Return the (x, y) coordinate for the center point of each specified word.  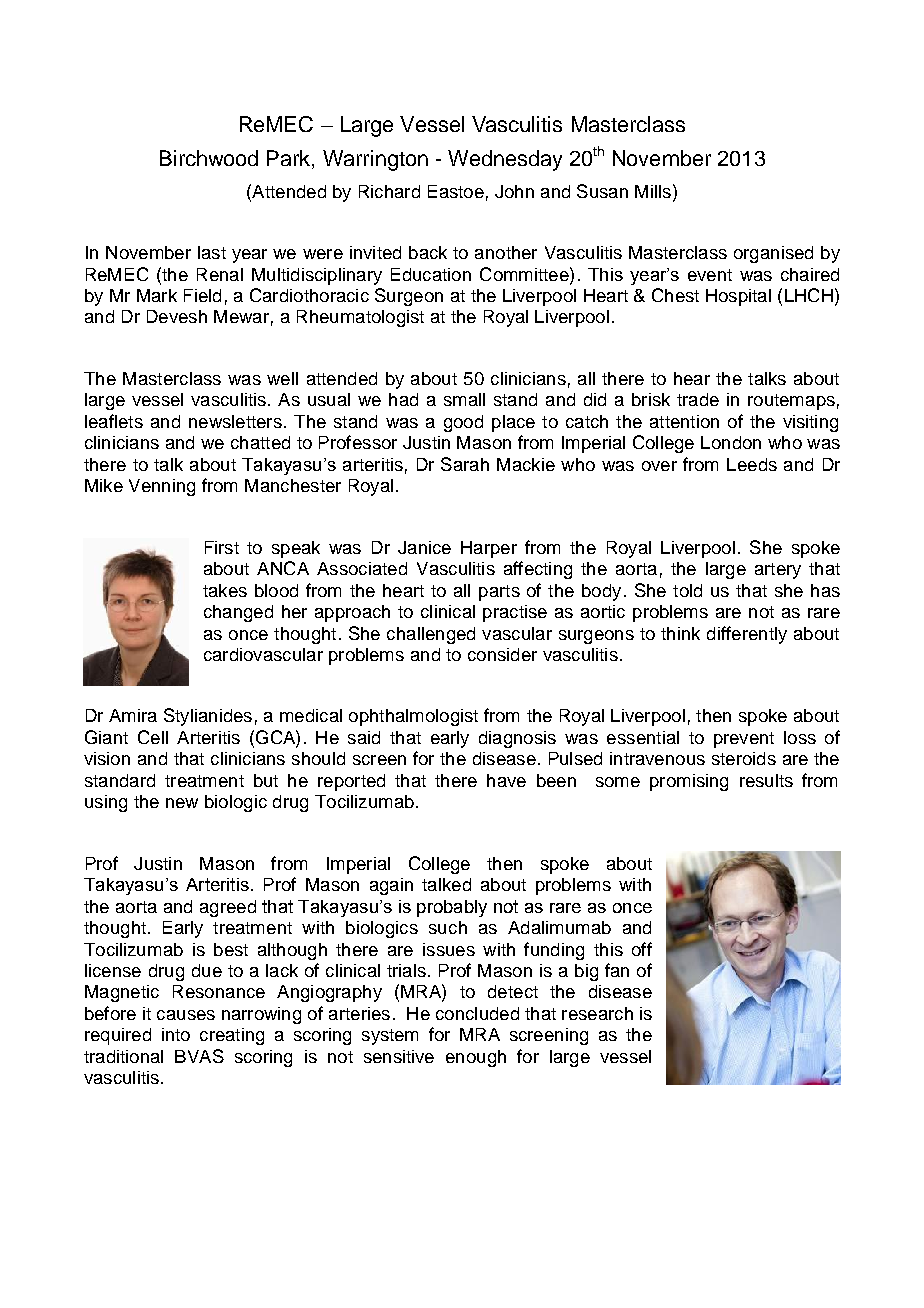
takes (225, 590)
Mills (653, 191)
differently (747, 635)
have (506, 780)
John (514, 191)
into (176, 1034)
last (212, 252)
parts (499, 593)
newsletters (235, 421)
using (106, 803)
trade (698, 399)
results (766, 780)
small (464, 399)
